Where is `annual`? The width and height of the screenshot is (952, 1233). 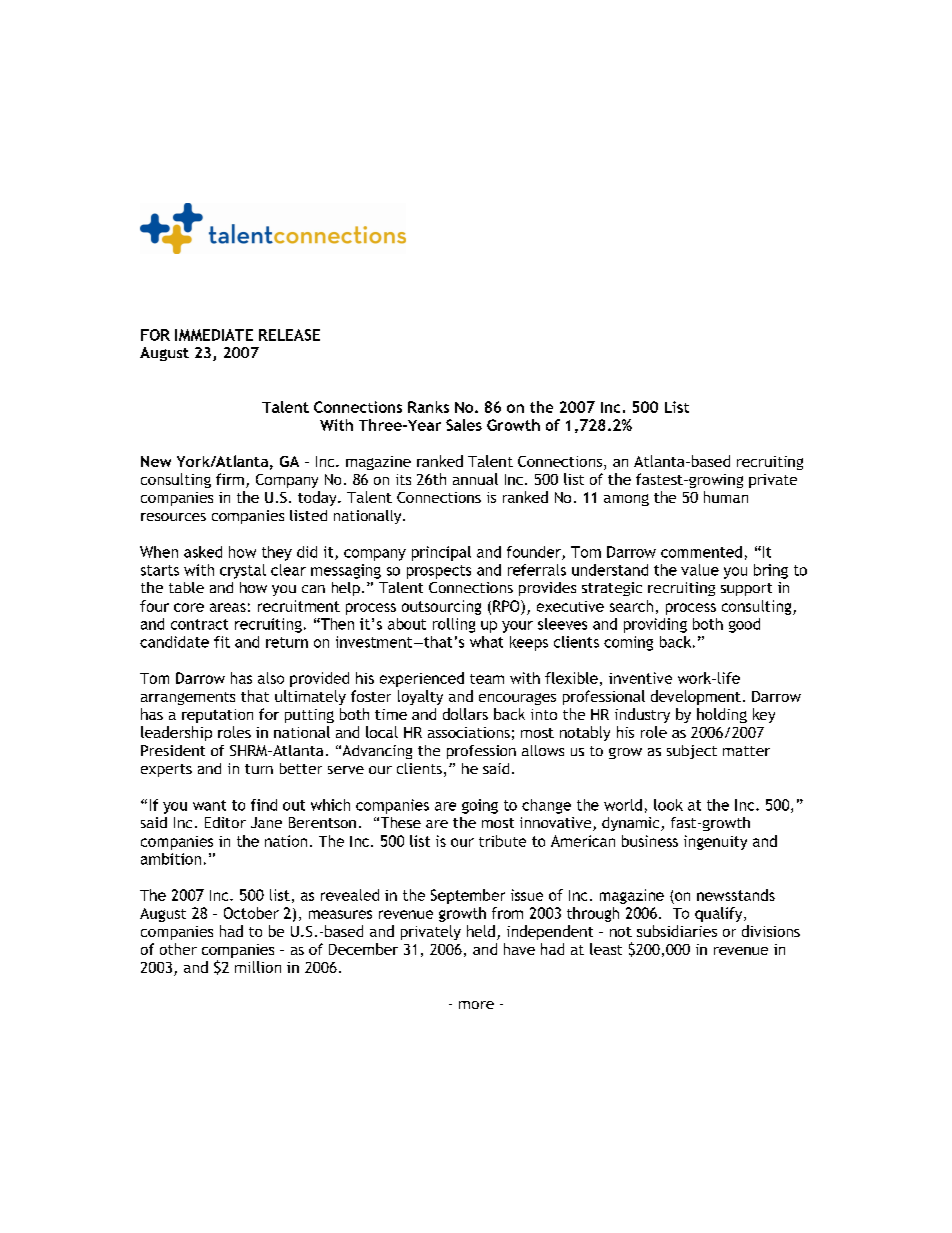
annual is located at coordinates (475, 479).
